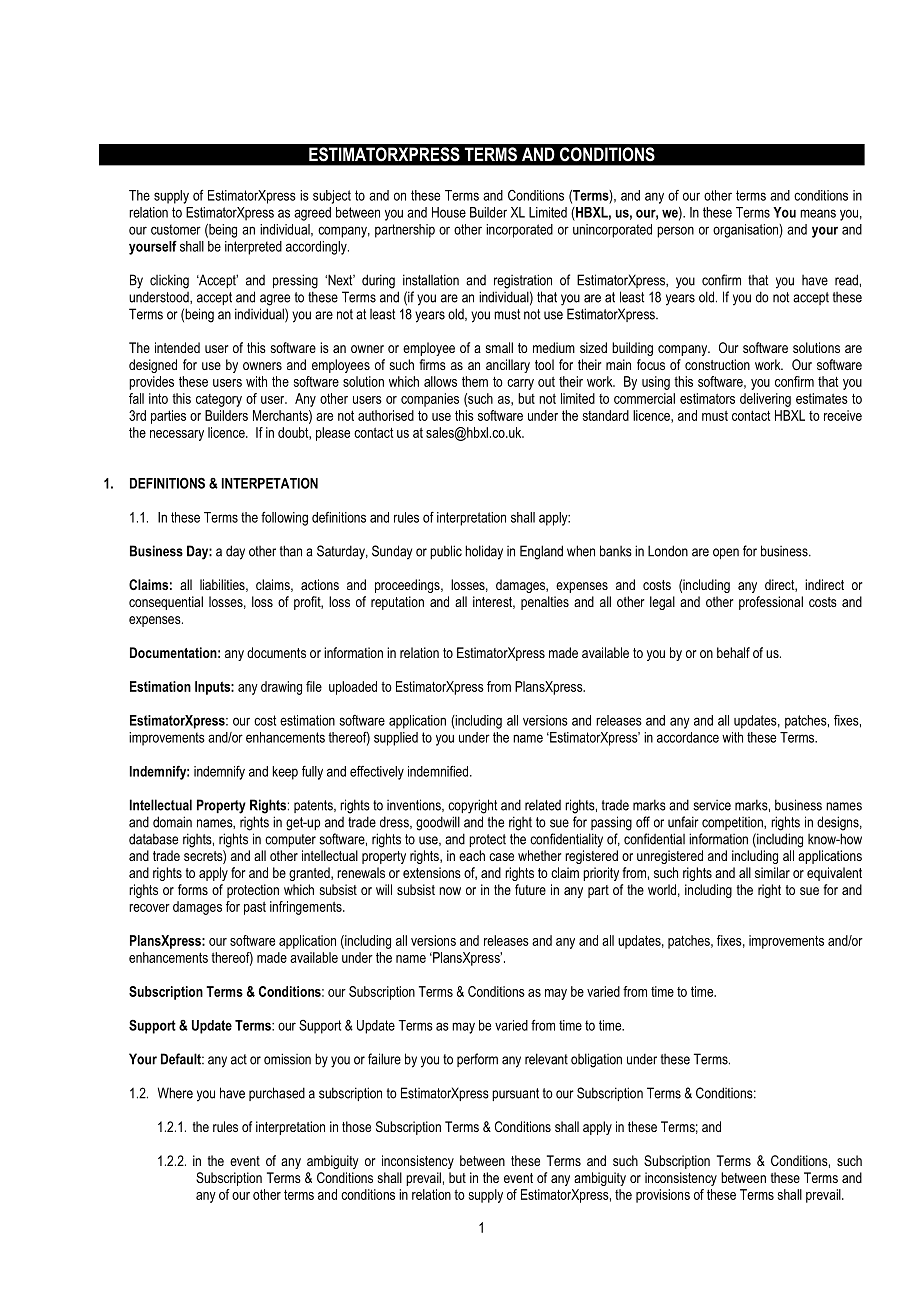  I want to click on companies, so click(430, 400).
